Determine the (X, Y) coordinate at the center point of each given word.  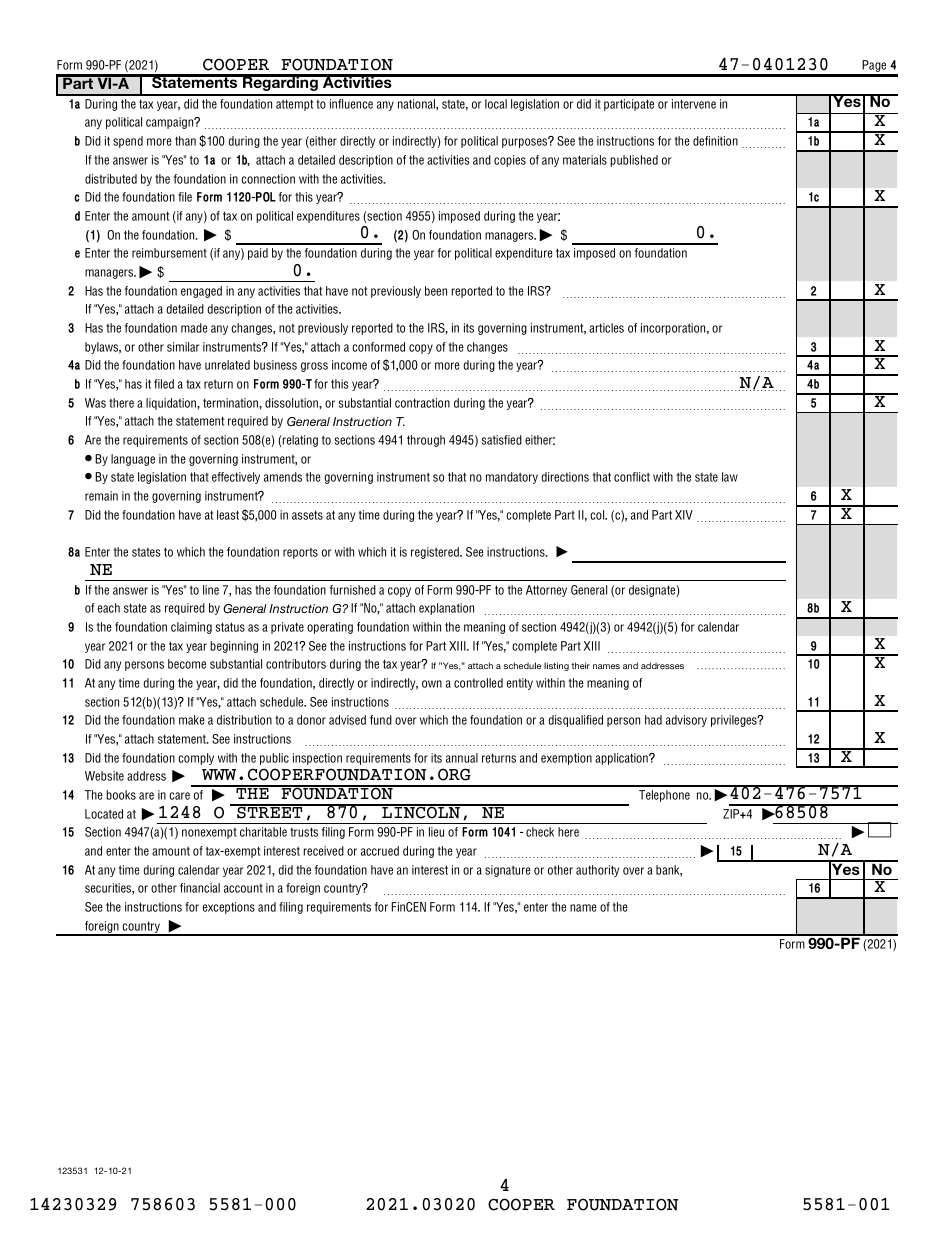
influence (351, 104)
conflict (632, 477)
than (185, 141)
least (228, 515)
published (634, 161)
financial (200, 888)
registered (436, 553)
